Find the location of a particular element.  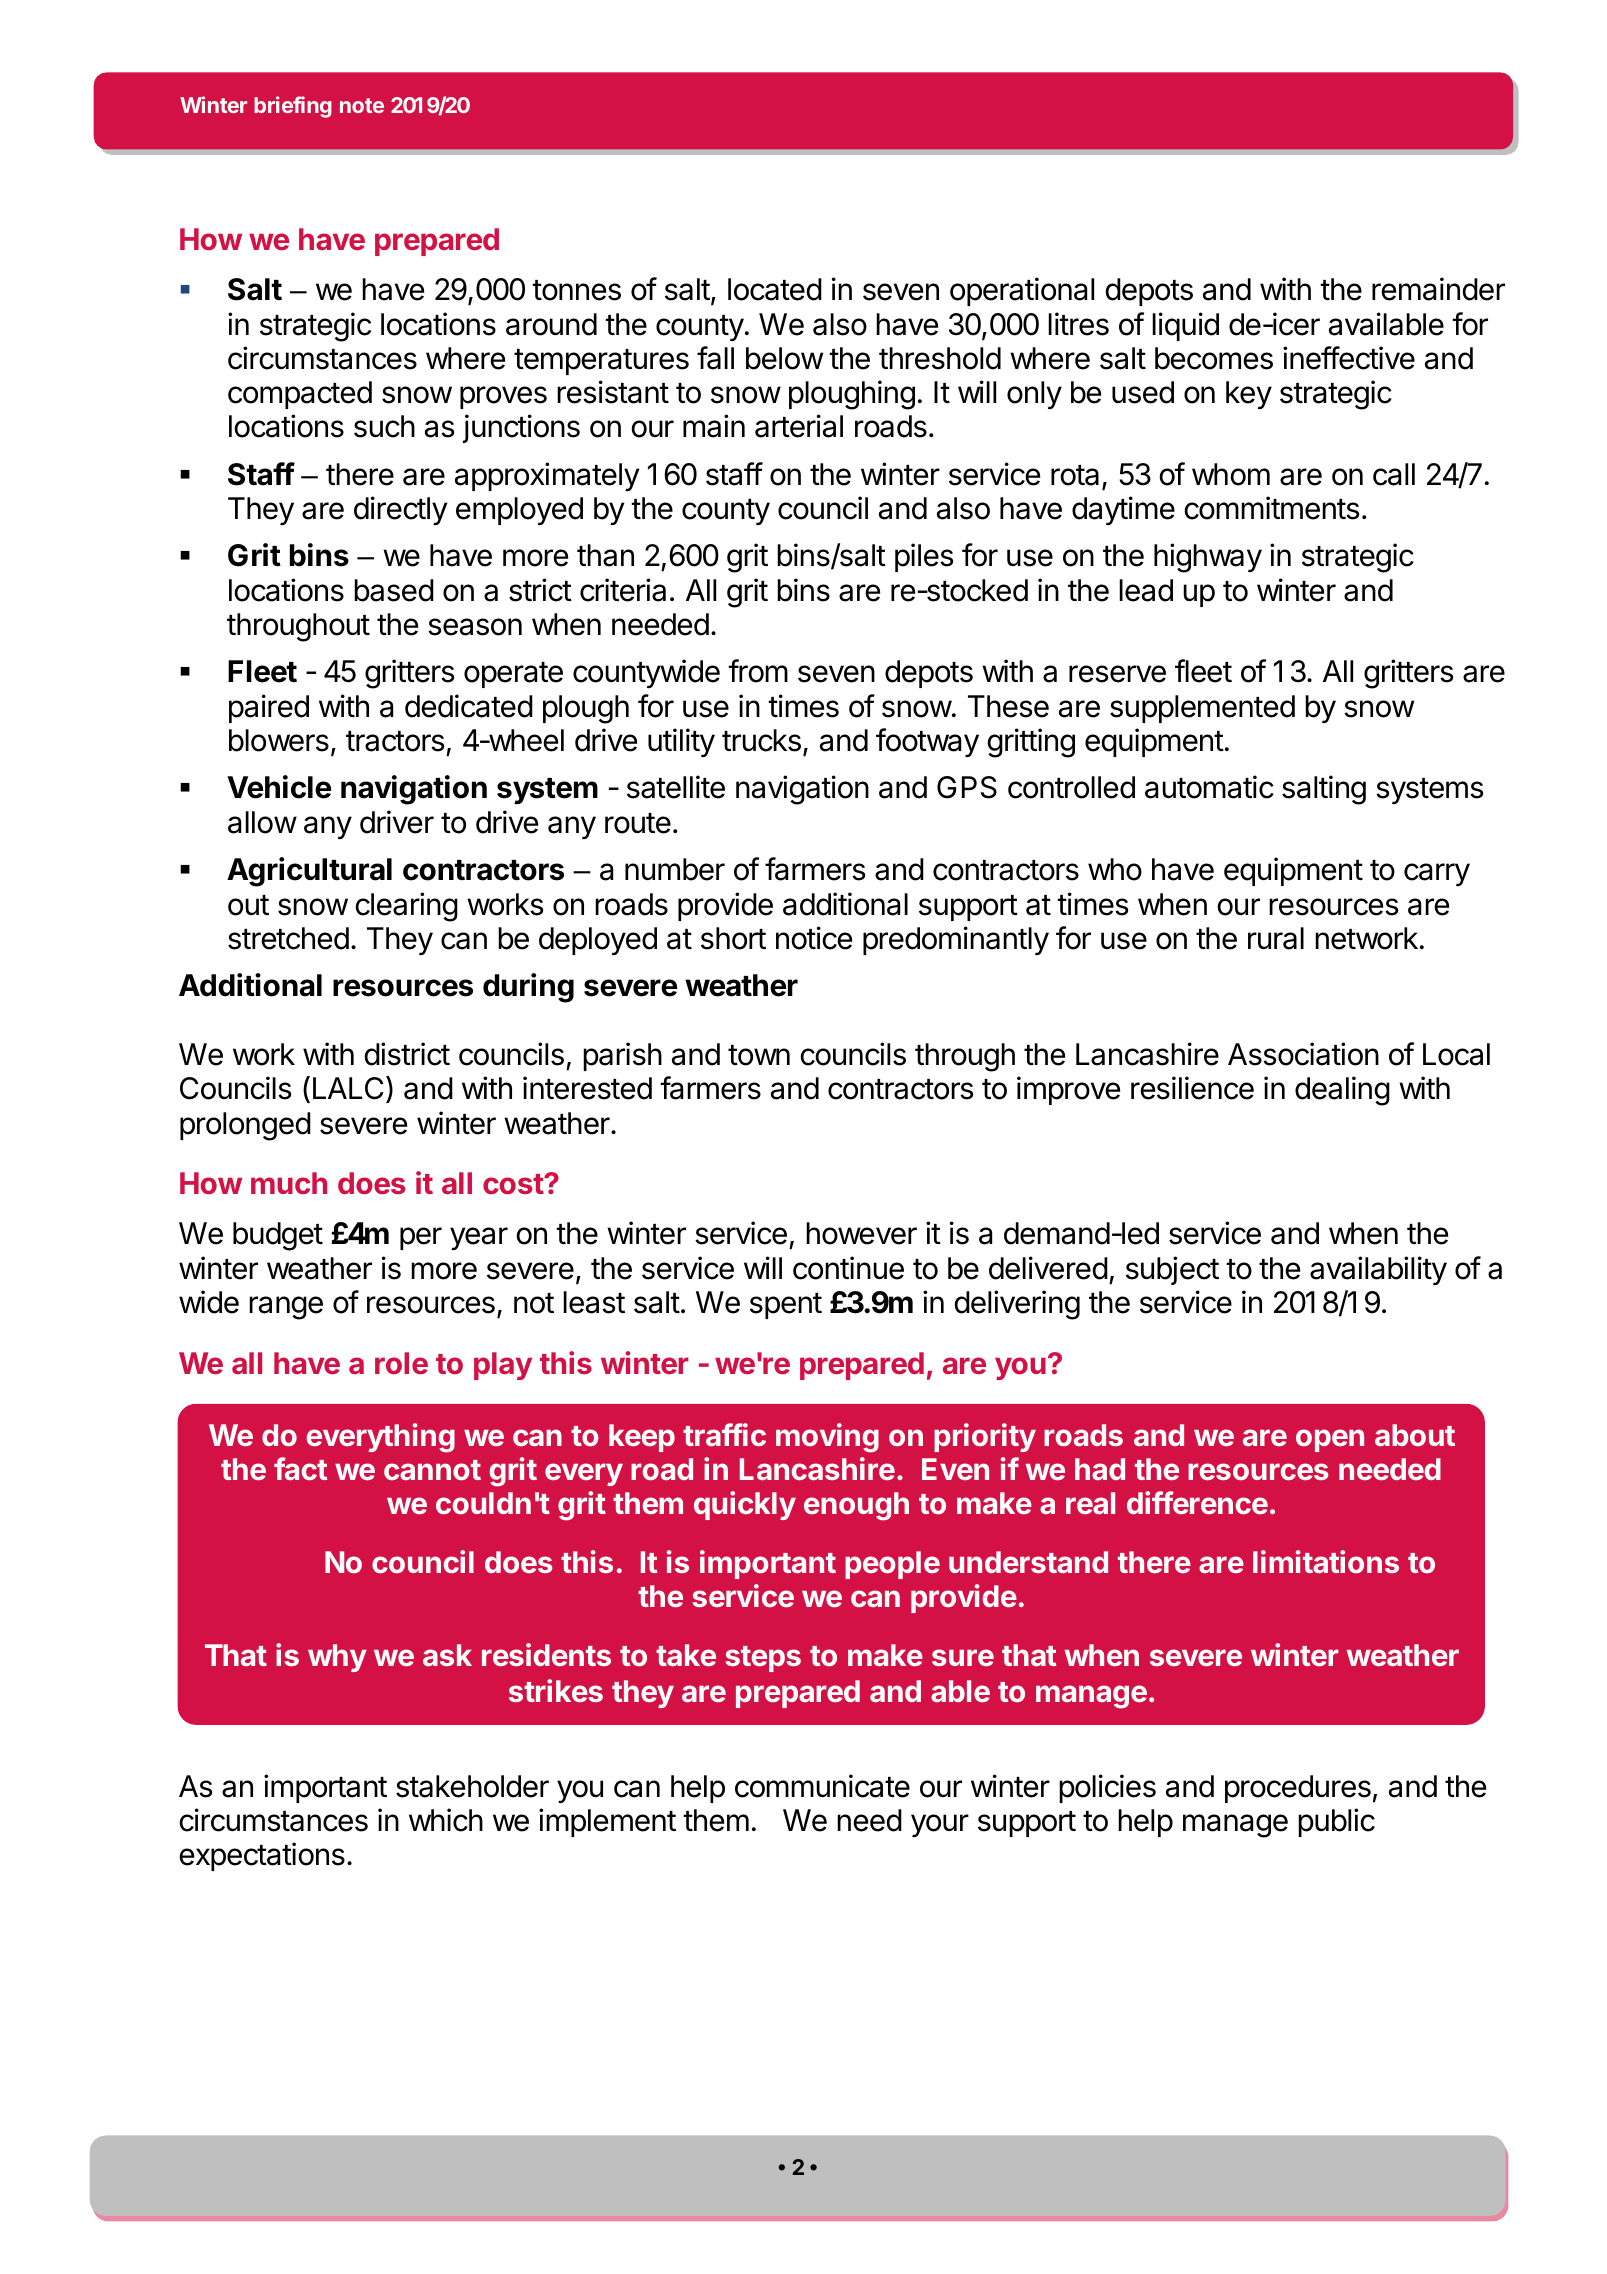

cannot is located at coordinates (432, 1470).
